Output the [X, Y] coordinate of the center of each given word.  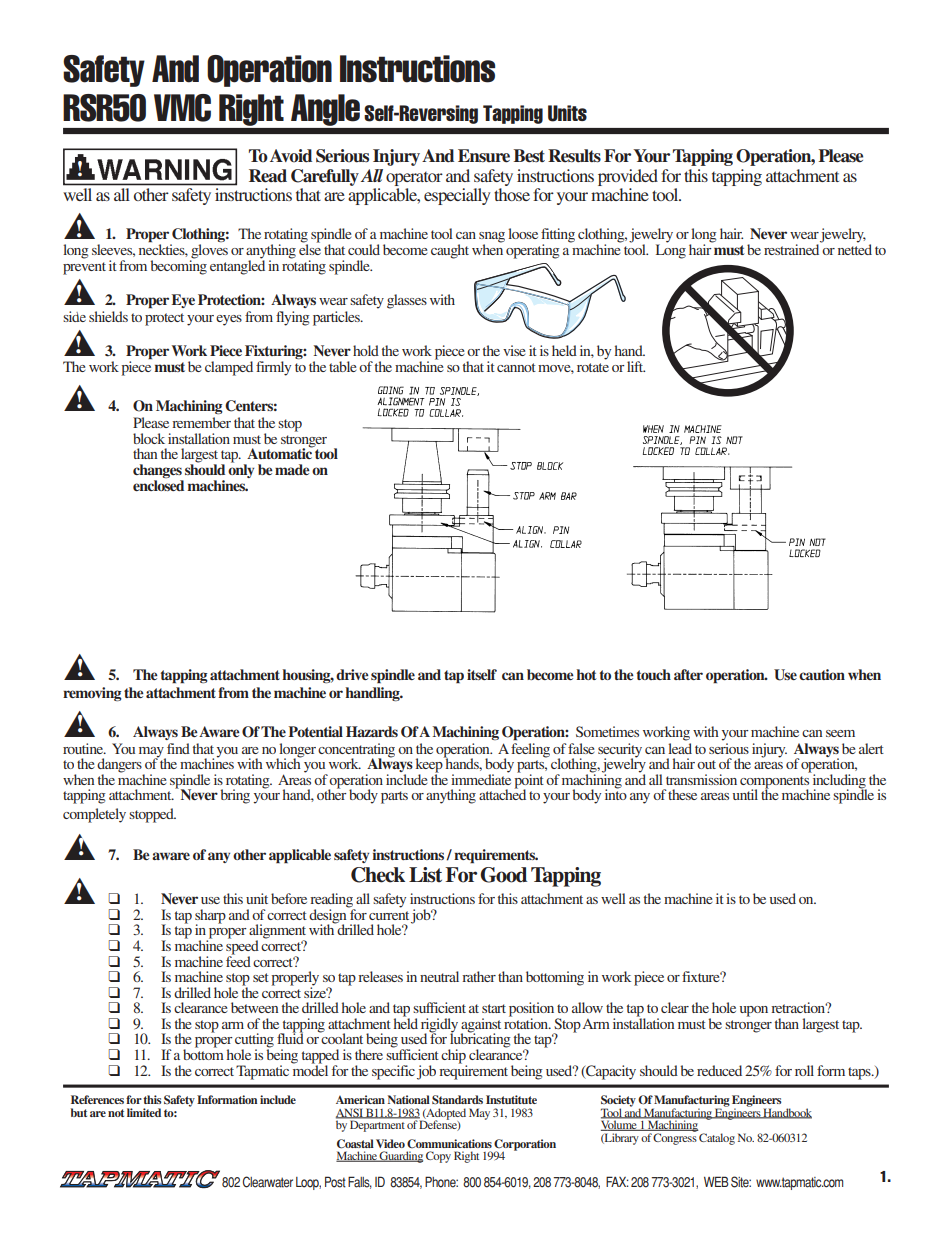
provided [628, 177]
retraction [799, 1007]
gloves [209, 252]
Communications [449, 1143]
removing [92, 694]
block [149, 438]
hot [586, 674]
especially [457, 196]
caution [822, 674]
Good [503, 875]
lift [636, 366]
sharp [210, 917]
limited [144, 1112]
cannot [516, 367]
